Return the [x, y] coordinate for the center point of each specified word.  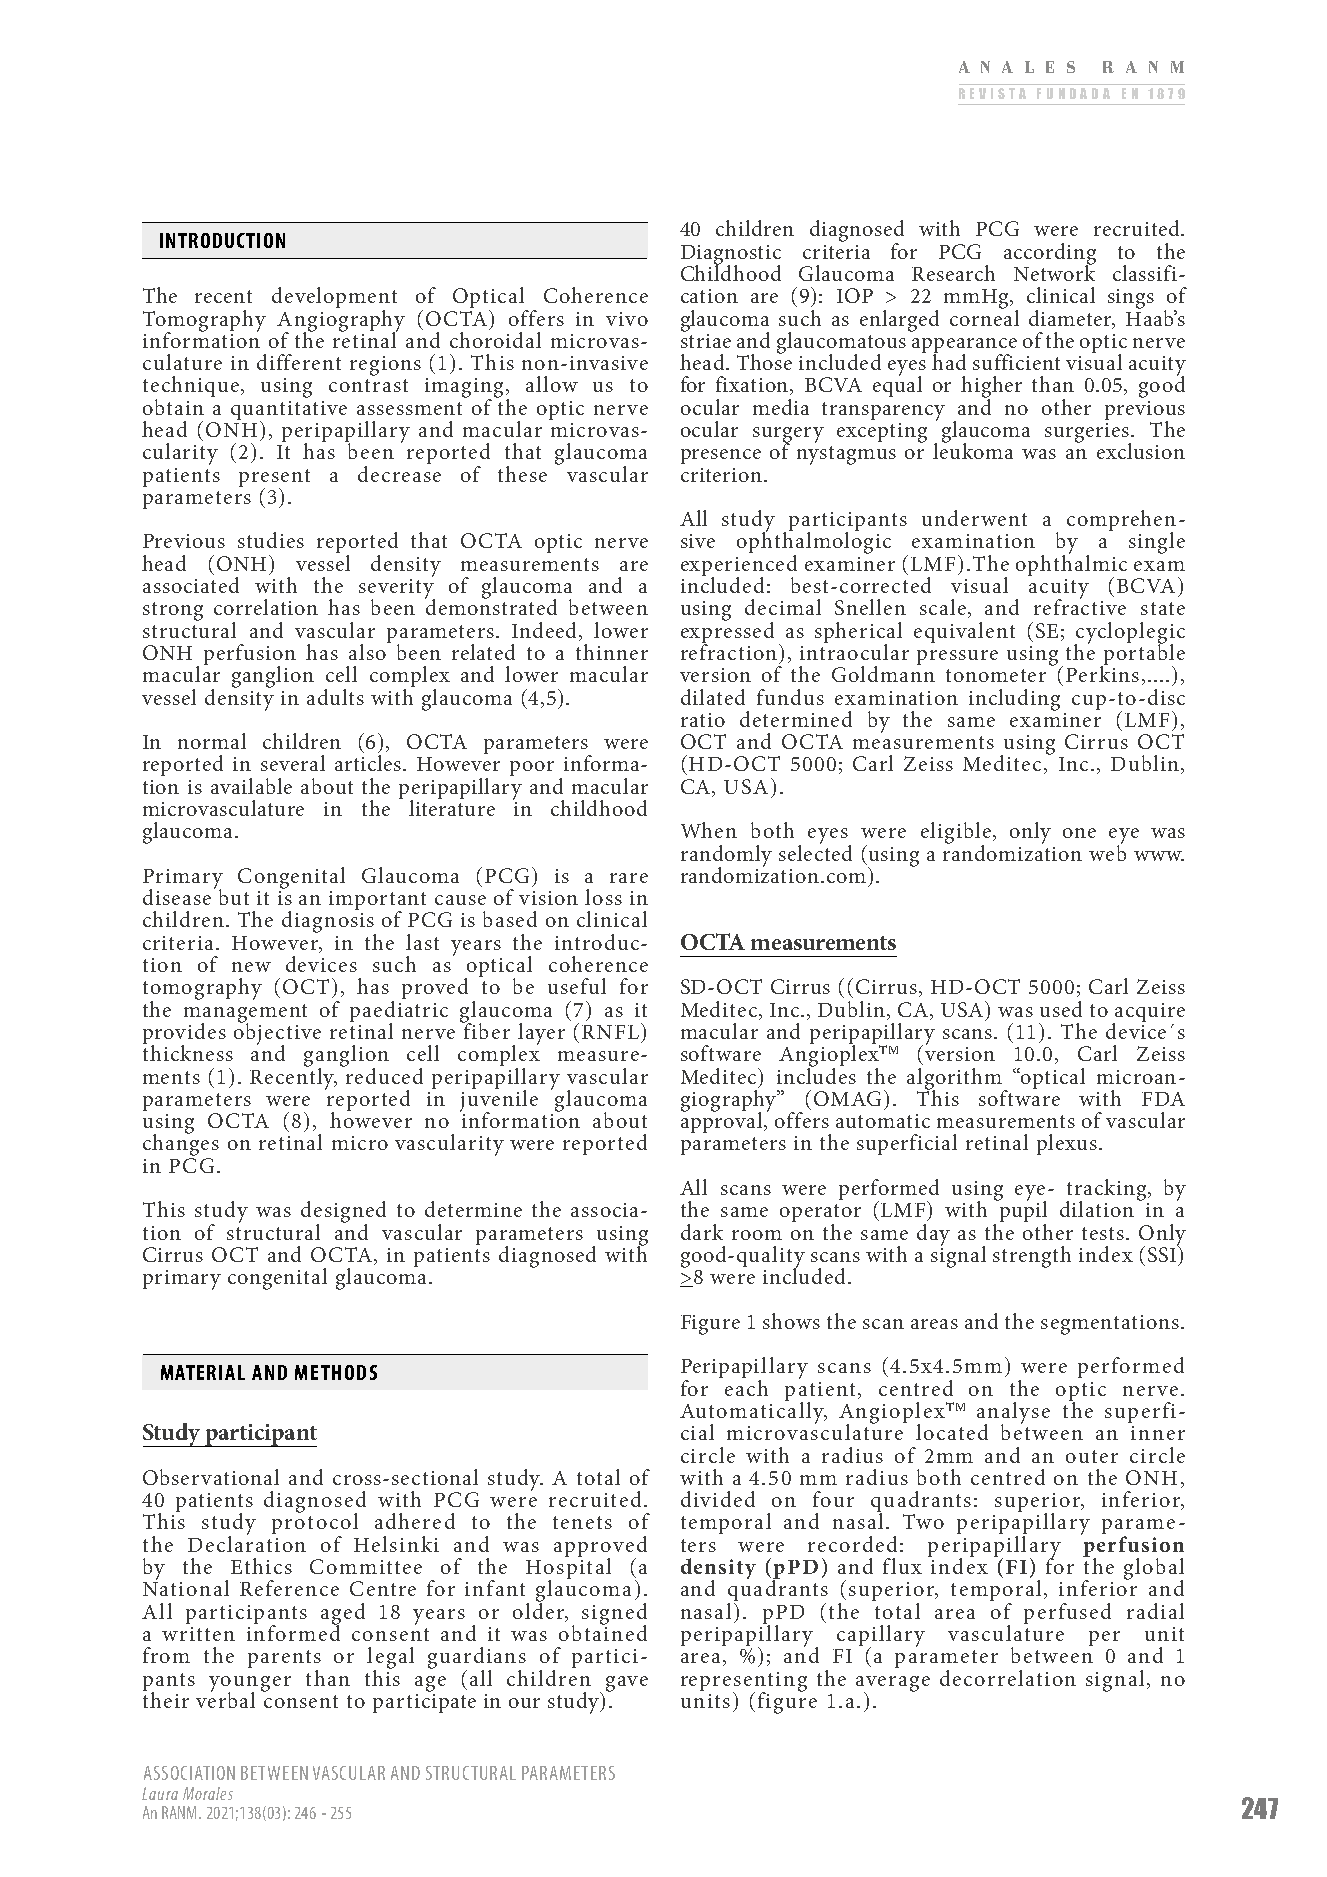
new [251, 967]
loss [603, 897]
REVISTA [992, 93]
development [334, 299]
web [1107, 851]
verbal [225, 1698]
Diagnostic [731, 256]
